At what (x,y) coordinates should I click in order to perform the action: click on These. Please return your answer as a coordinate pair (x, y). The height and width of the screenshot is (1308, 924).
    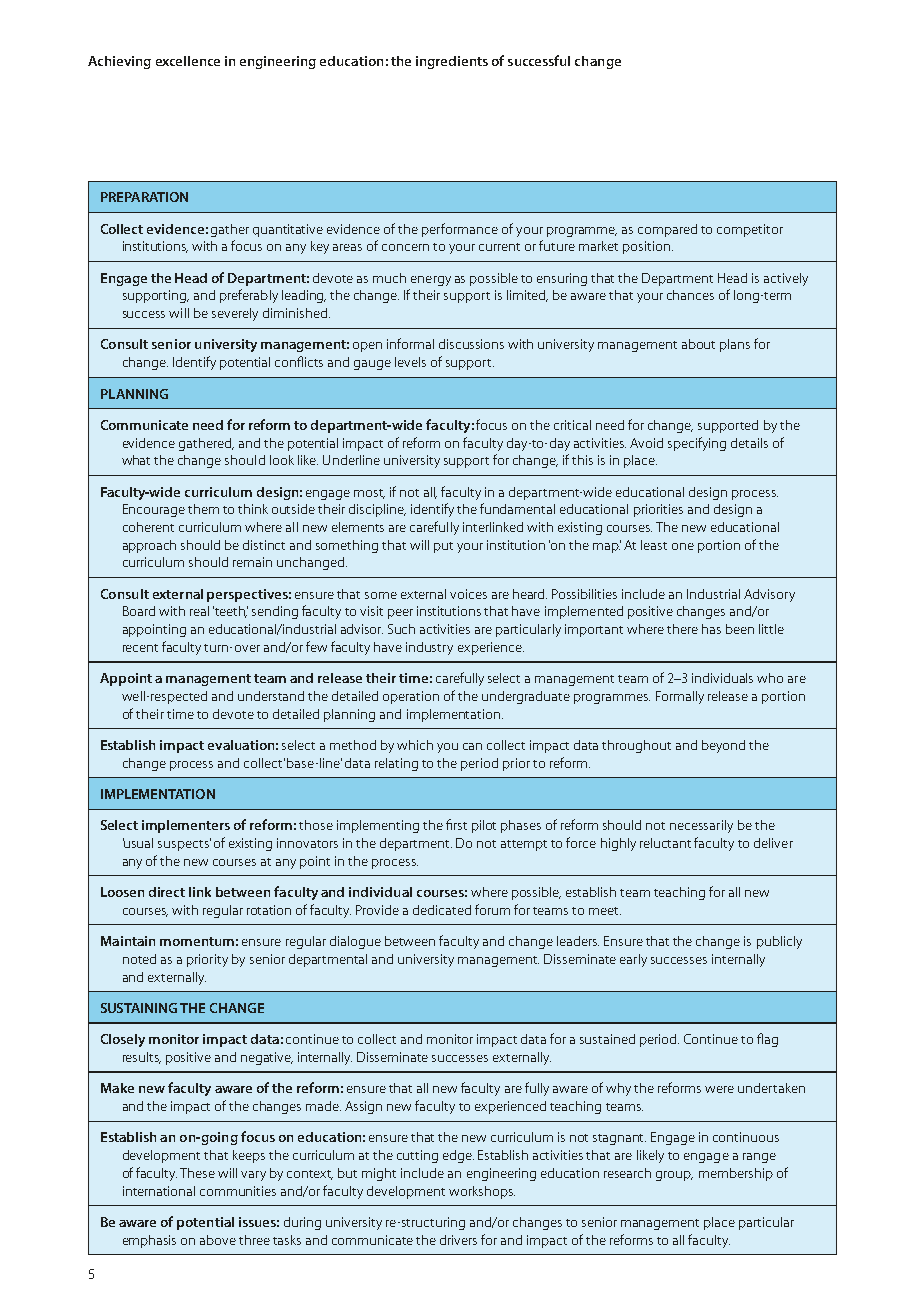
    Looking at the image, I should click on (197, 1173).
